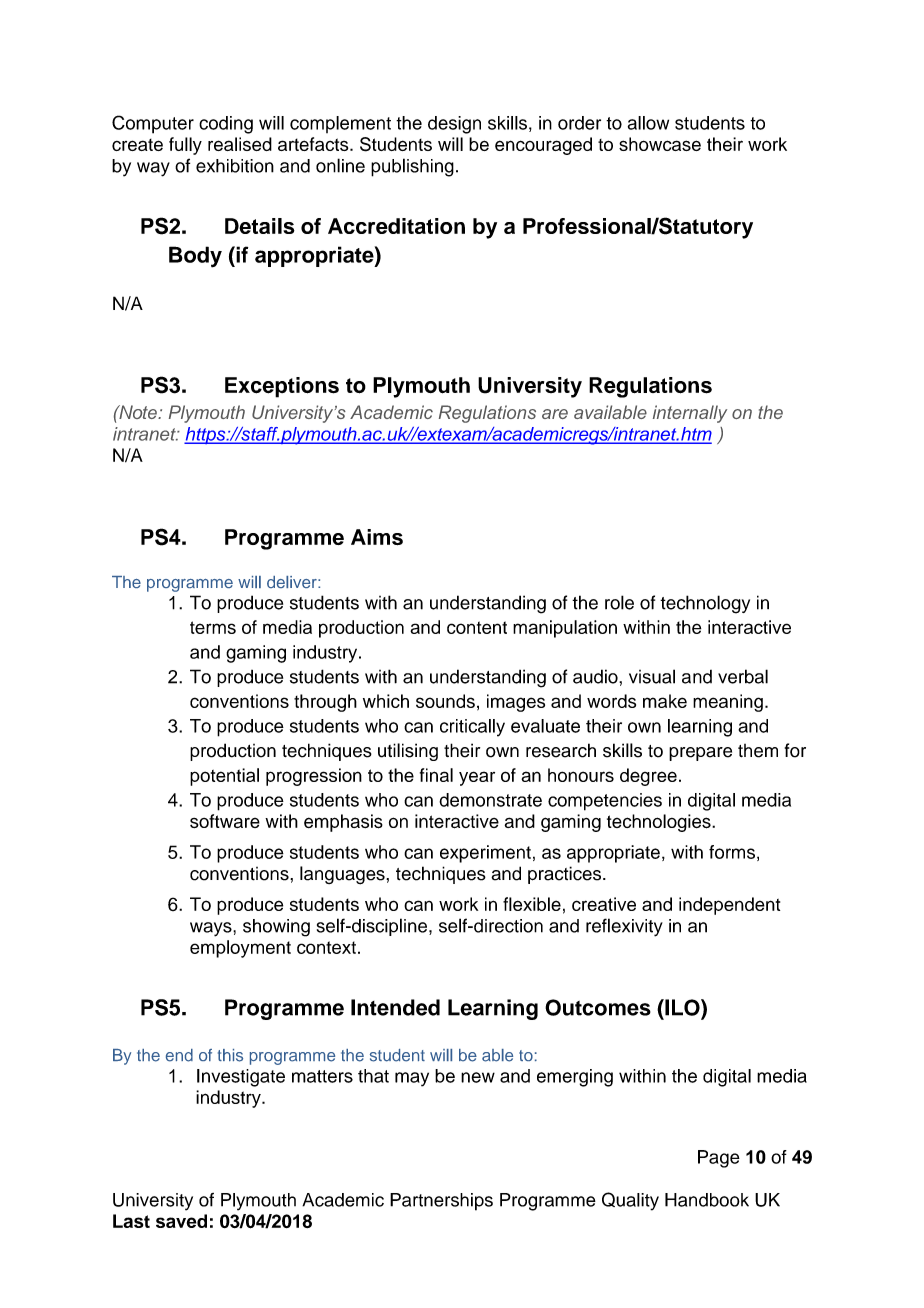  What do you see at coordinates (412, 167) in the screenshot?
I see `publishing` at bounding box center [412, 167].
